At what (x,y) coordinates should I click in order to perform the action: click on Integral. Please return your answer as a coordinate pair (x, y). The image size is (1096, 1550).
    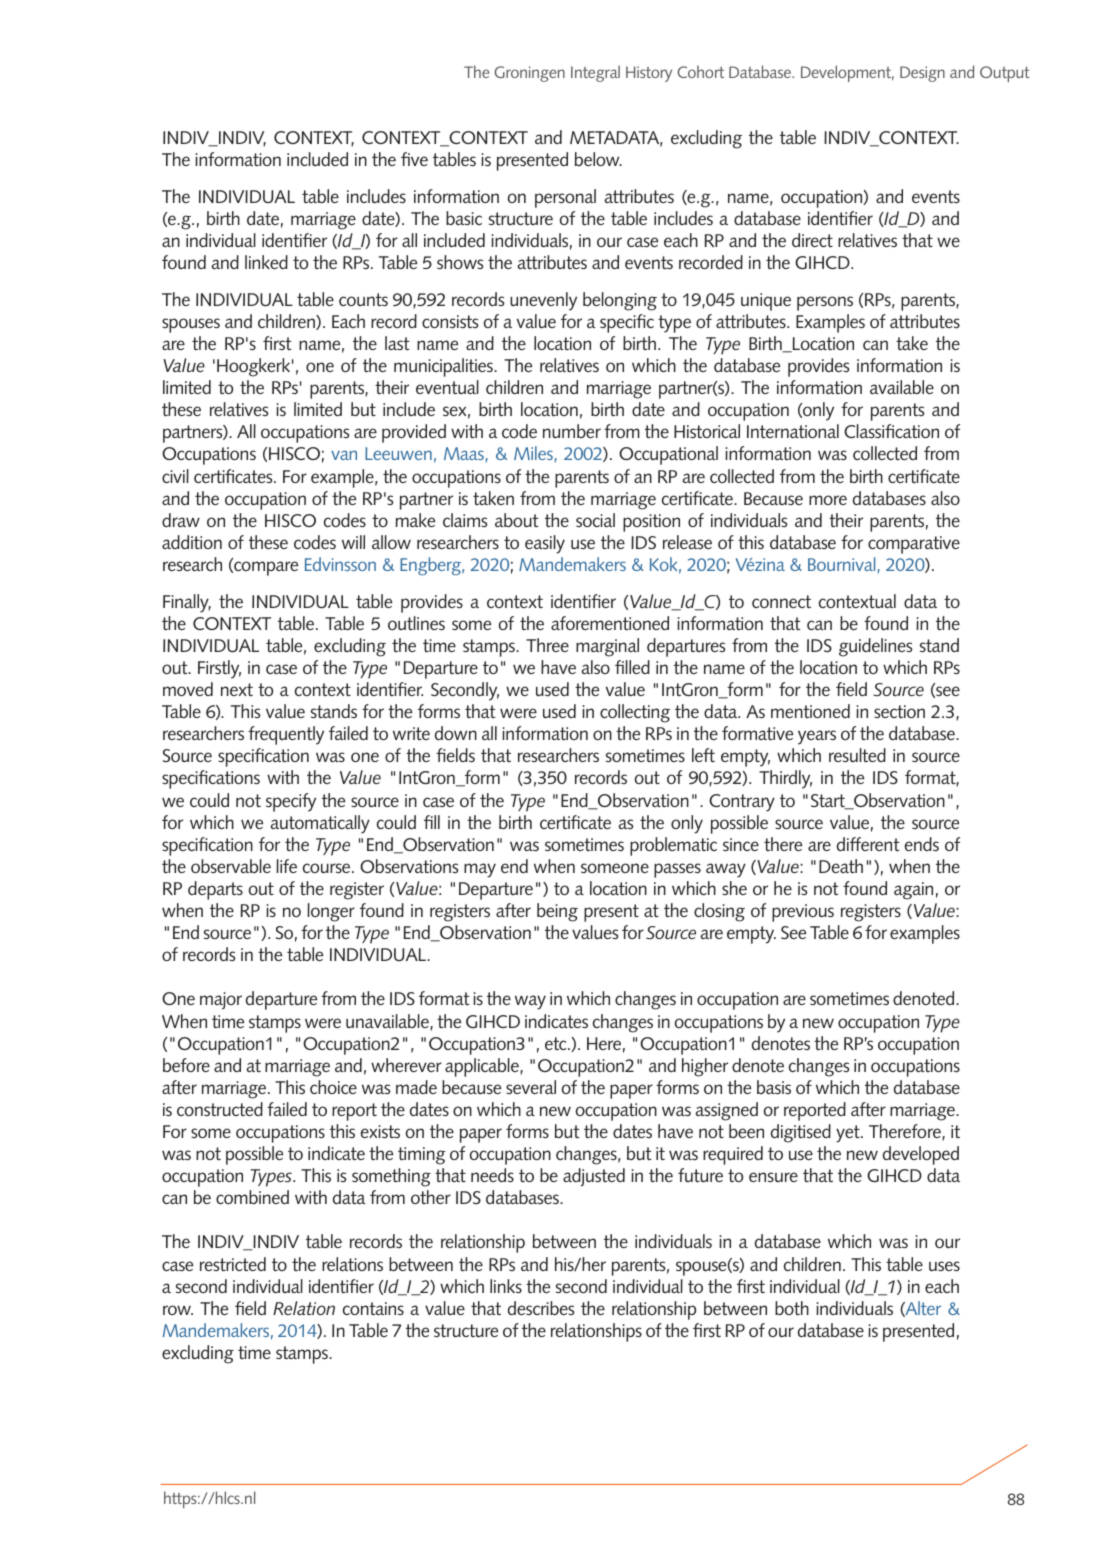
    Looking at the image, I should click on (595, 73).
